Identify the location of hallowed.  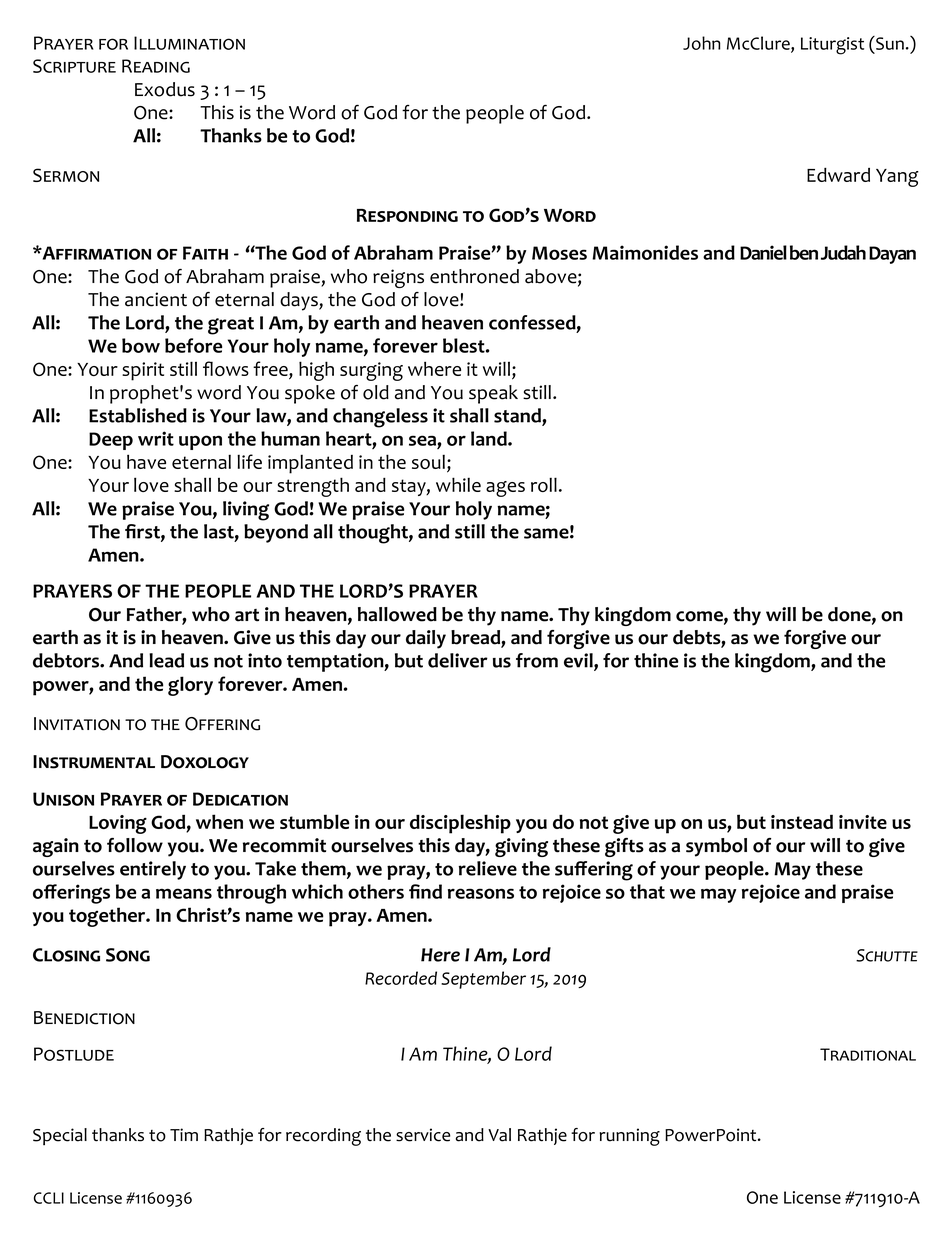
(397, 614).
